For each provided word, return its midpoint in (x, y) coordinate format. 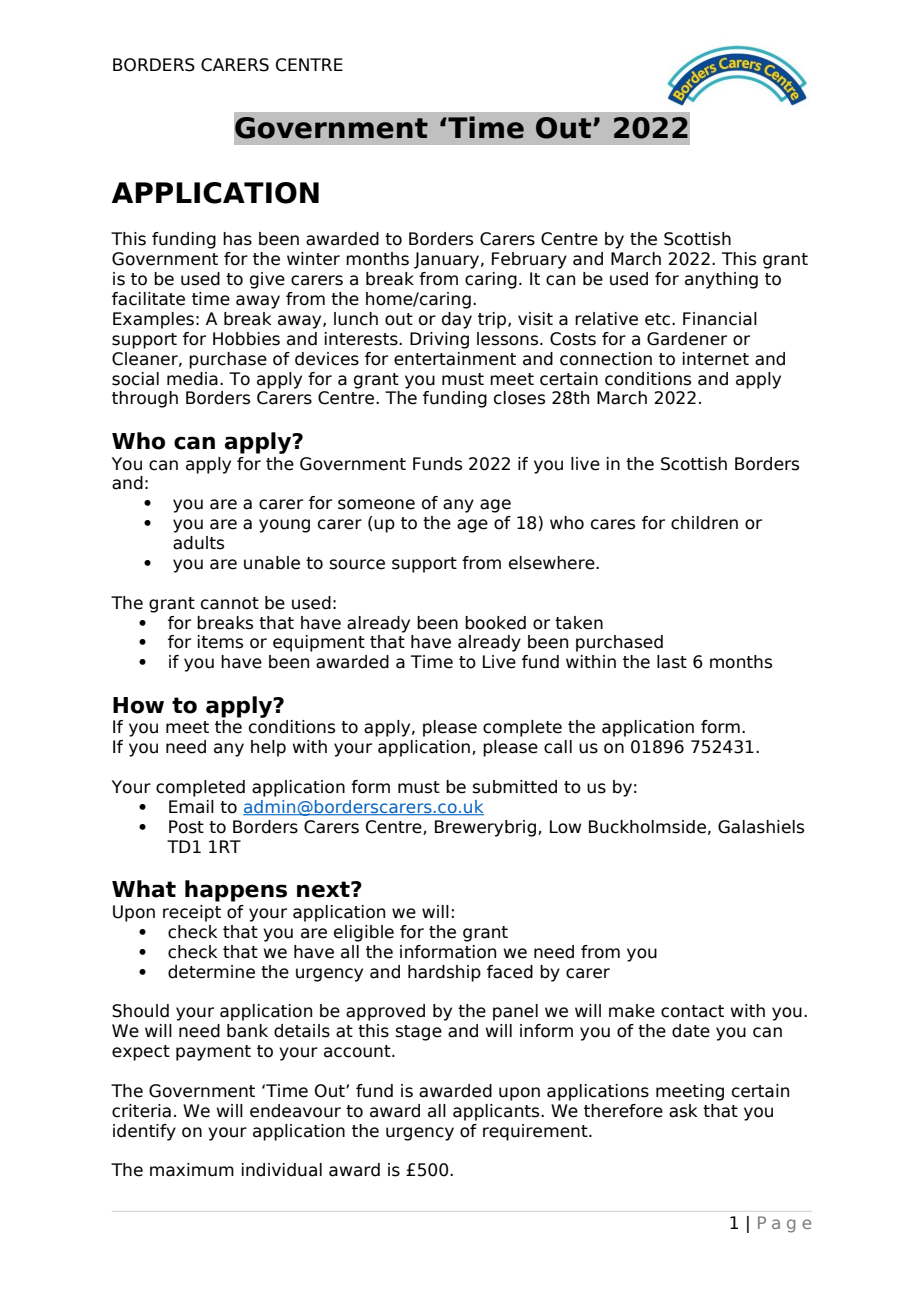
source (357, 564)
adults (198, 543)
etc (657, 319)
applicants (497, 1112)
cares (613, 524)
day (457, 320)
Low (565, 827)
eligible (364, 933)
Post (186, 827)
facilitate (148, 299)
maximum (192, 1170)
